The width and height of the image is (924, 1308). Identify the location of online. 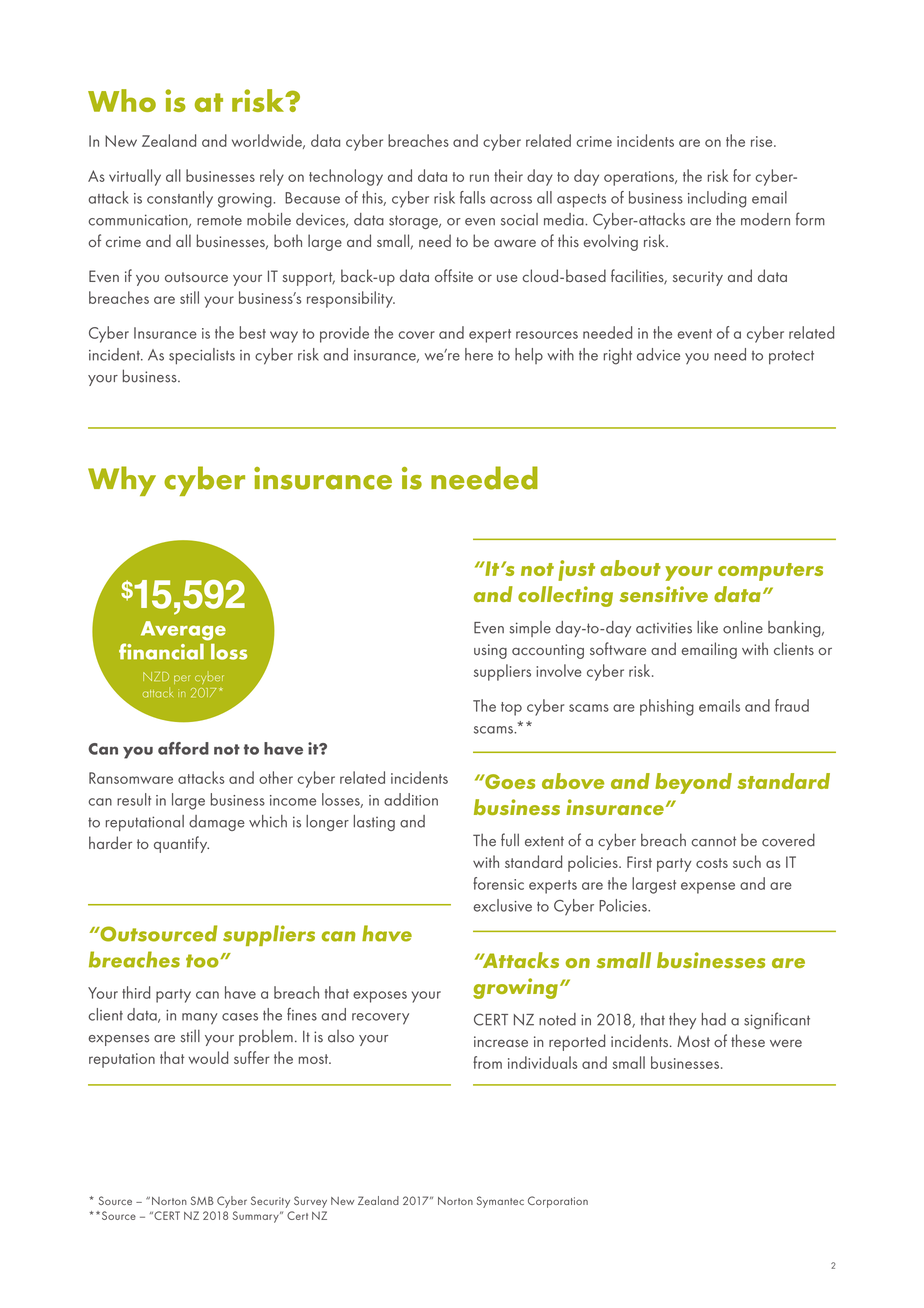
(743, 627).
